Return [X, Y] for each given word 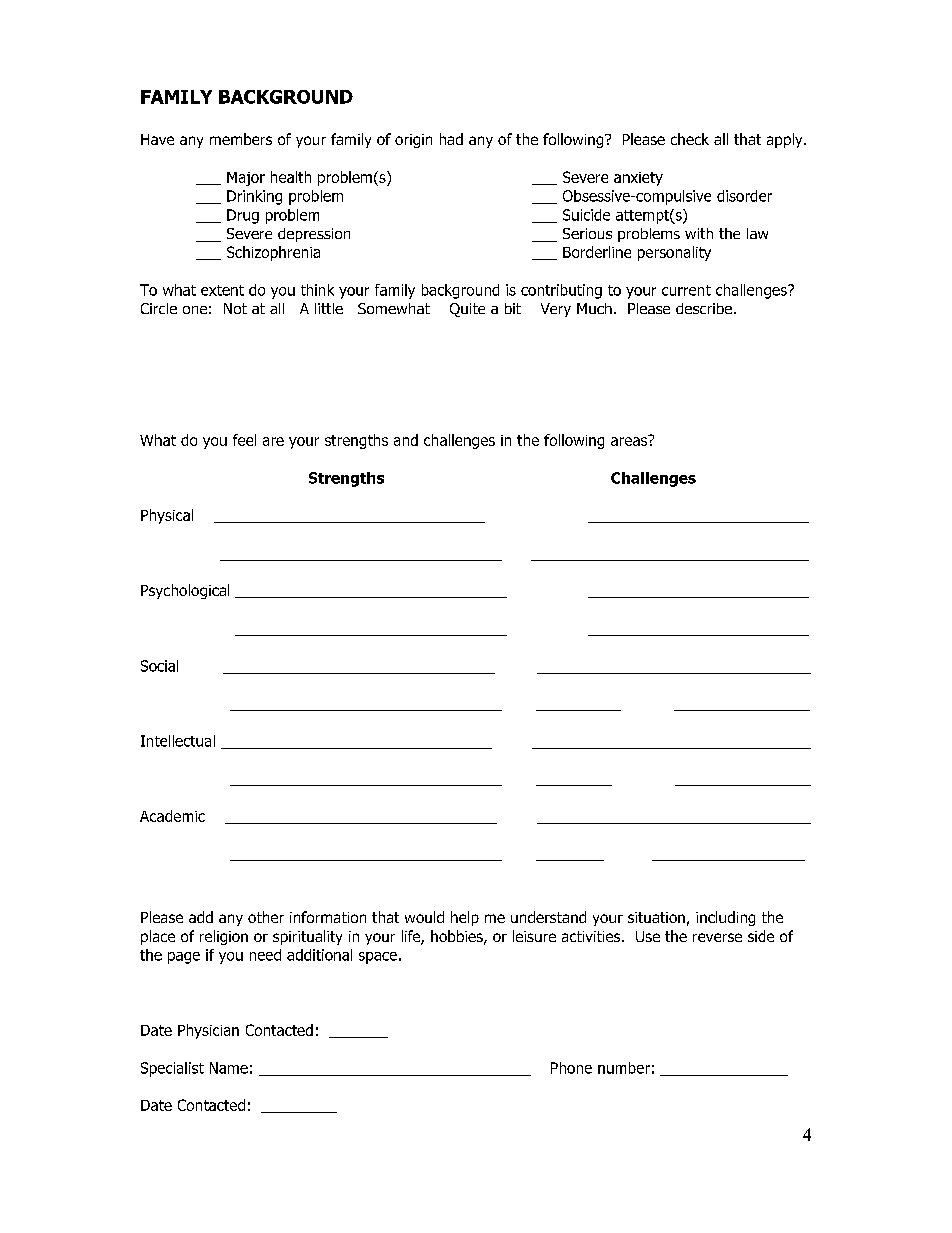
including [725, 918]
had [451, 139]
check [690, 139]
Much [594, 308]
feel [244, 440]
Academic [172, 816]
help [465, 918]
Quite [467, 310]
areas [630, 440]
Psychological [185, 591]
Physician [208, 1031]
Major [246, 179]
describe [704, 308]
